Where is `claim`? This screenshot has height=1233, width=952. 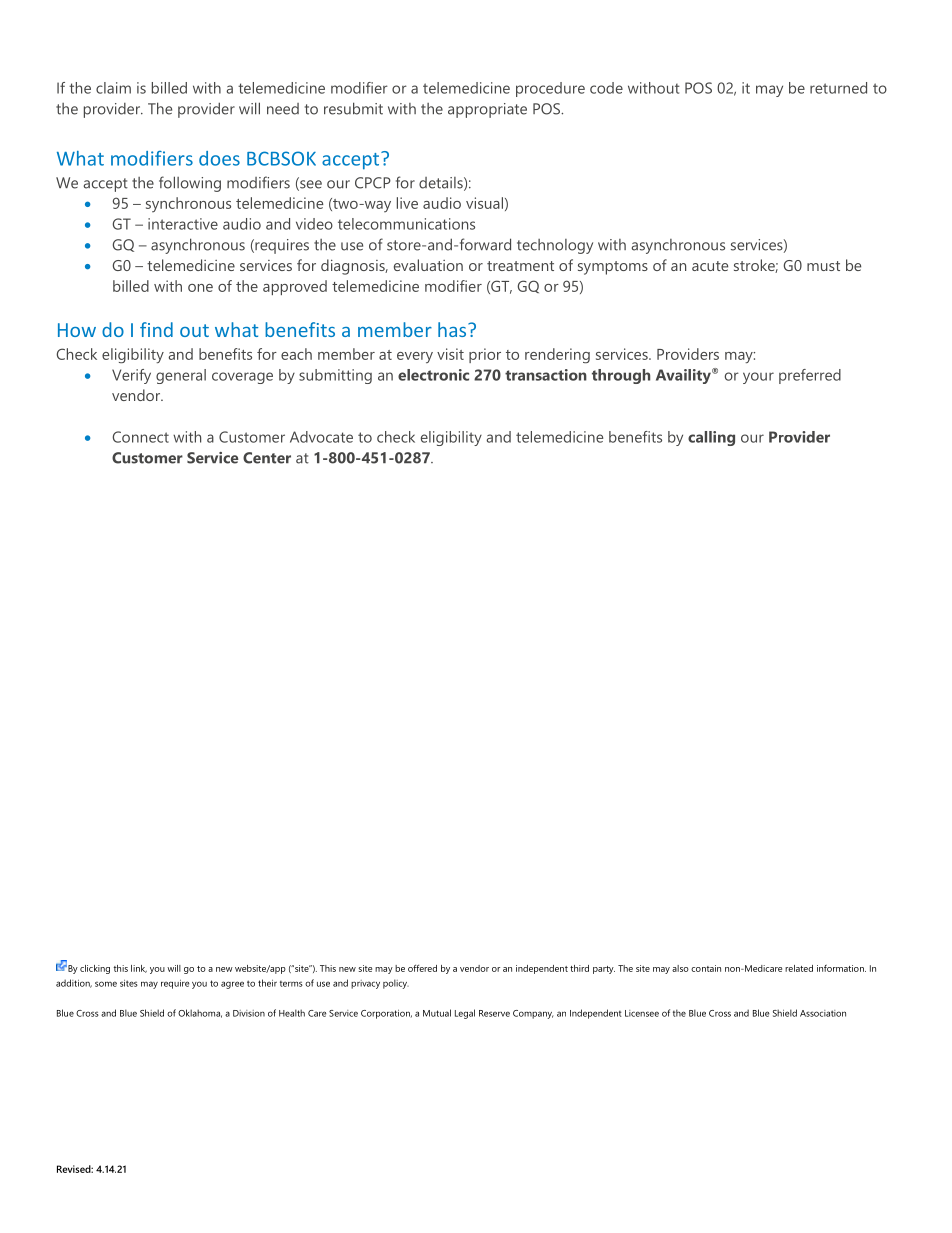
claim is located at coordinates (113, 88).
